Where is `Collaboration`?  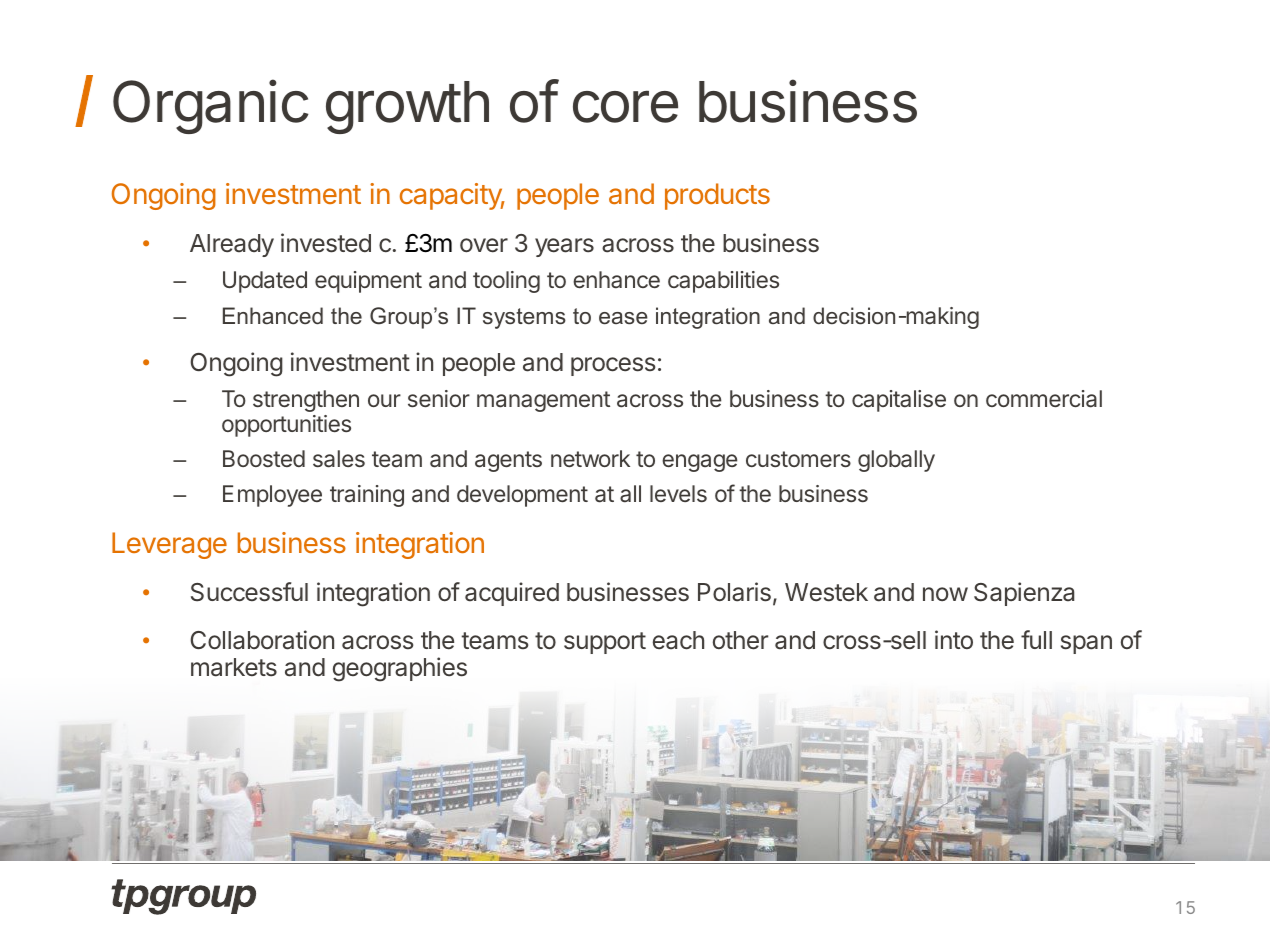
Collaboration is located at coordinates (262, 640).
